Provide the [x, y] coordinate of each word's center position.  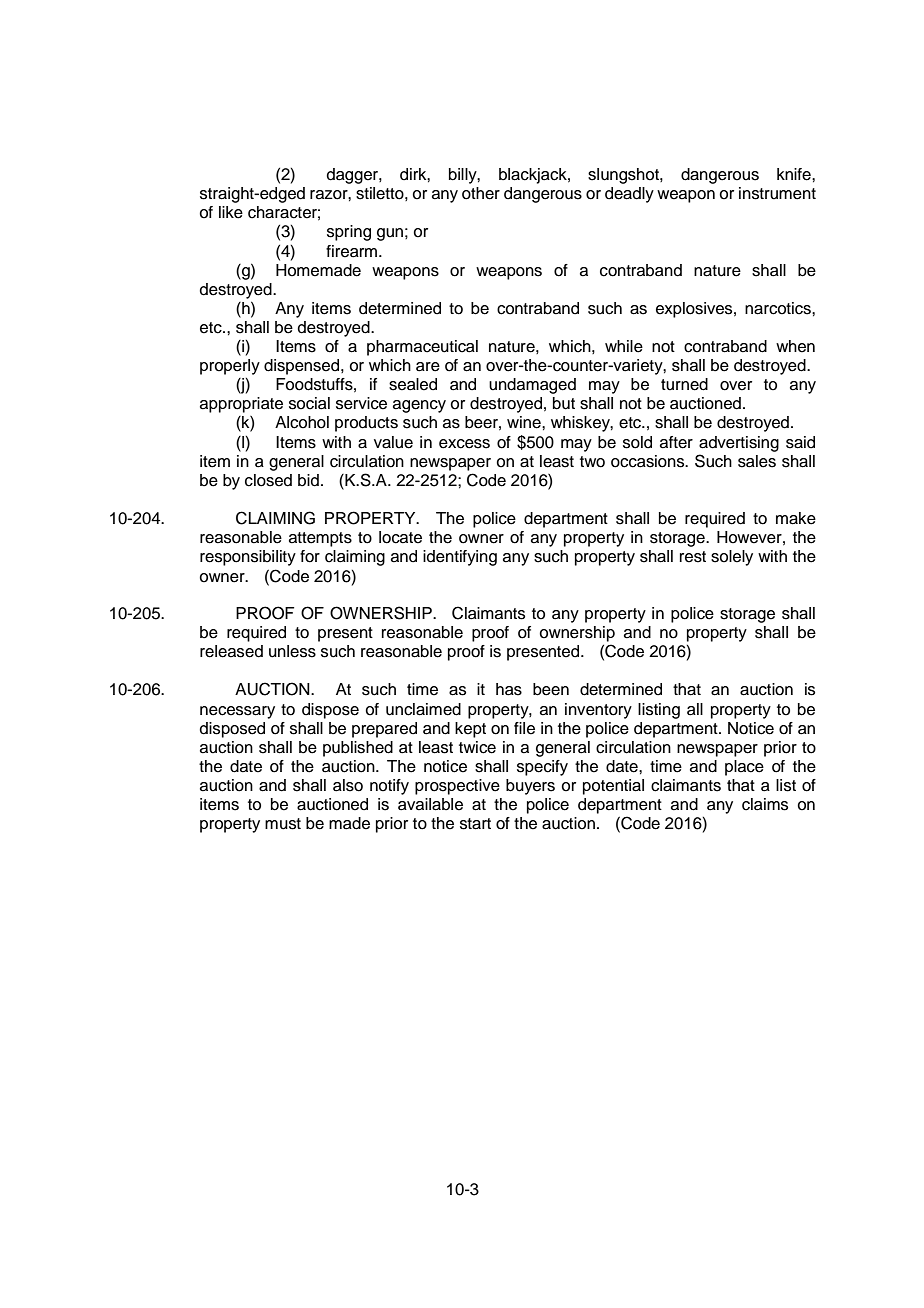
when [795, 346]
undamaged [532, 386]
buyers [530, 787]
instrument [777, 193]
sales [757, 461]
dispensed [301, 367]
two [592, 462]
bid [308, 480]
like [231, 212]
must [283, 824]
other [481, 193]
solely [732, 558]
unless [292, 651]
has [509, 689]
